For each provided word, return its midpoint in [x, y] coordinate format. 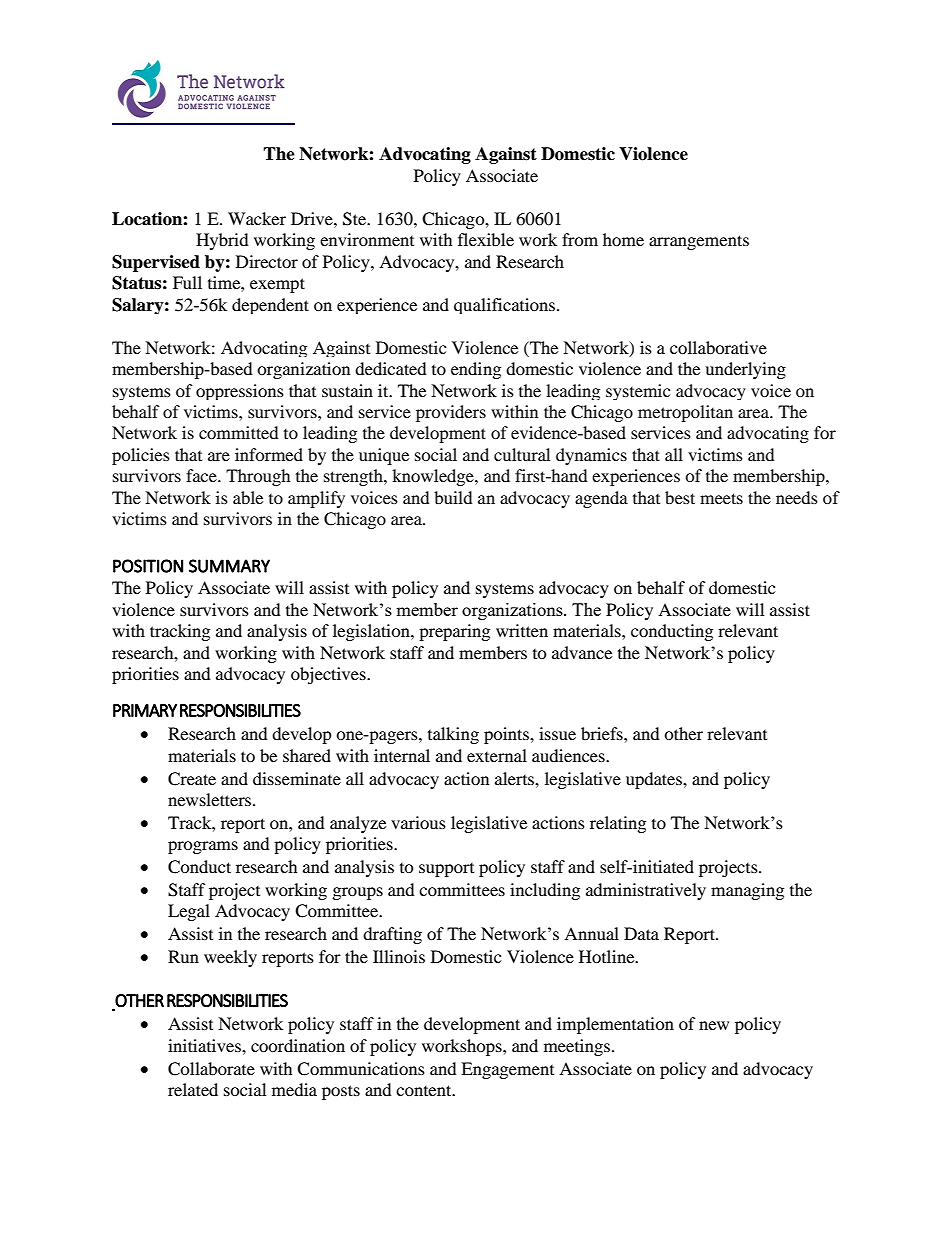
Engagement [507, 1070]
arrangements [699, 242]
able [248, 497]
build [453, 497]
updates [655, 780]
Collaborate [211, 1069]
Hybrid [222, 241]
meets [721, 498]
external [497, 755]
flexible [486, 239]
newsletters [211, 799]
